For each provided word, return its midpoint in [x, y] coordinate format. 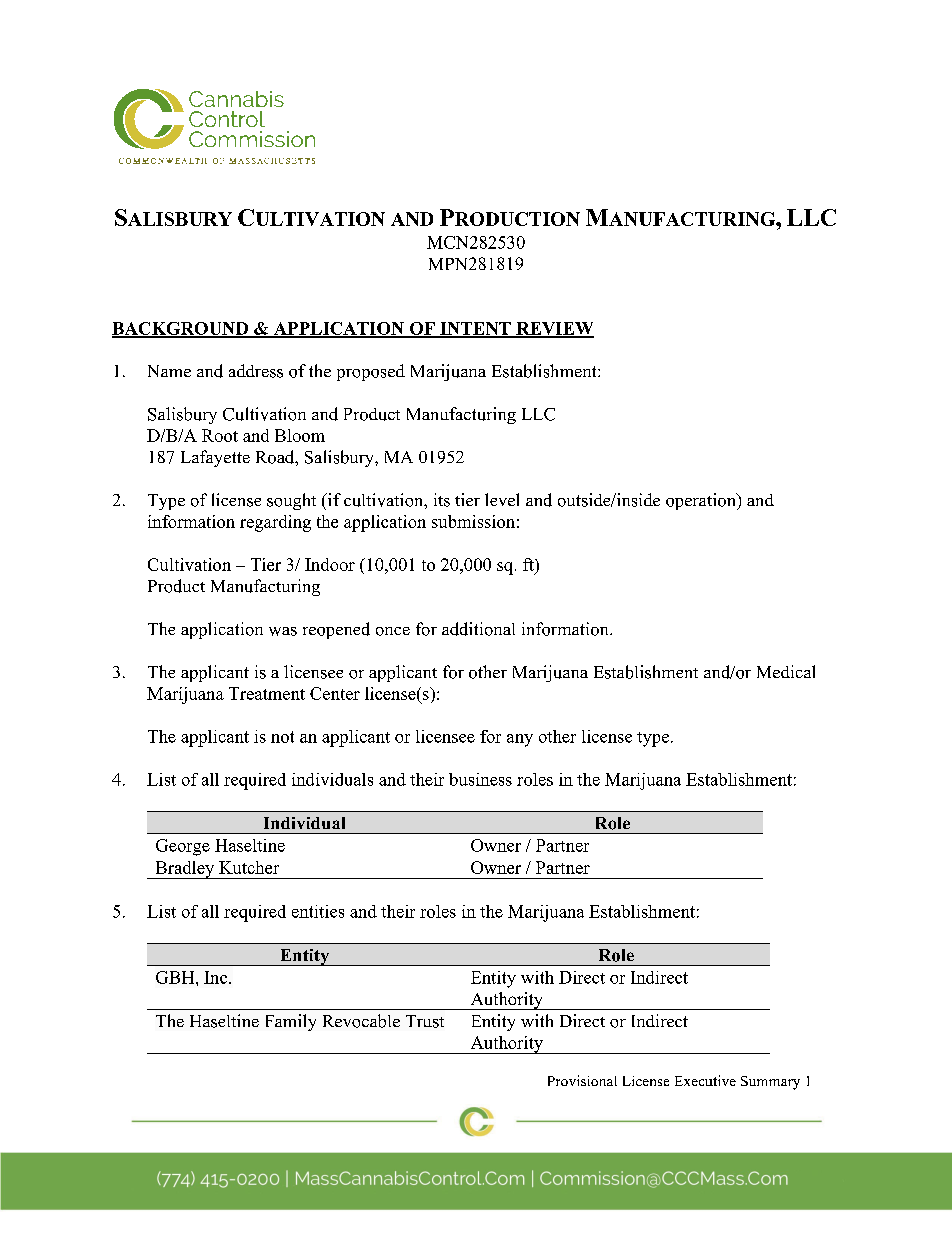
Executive [705, 1080]
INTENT [475, 329]
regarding [275, 523]
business [480, 779]
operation [702, 501]
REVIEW [554, 329]
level [502, 499]
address [256, 371]
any [520, 740]
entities [318, 911]
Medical [786, 671]
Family [291, 1022]
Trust [425, 1021]
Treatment [267, 693]
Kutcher [249, 867]
